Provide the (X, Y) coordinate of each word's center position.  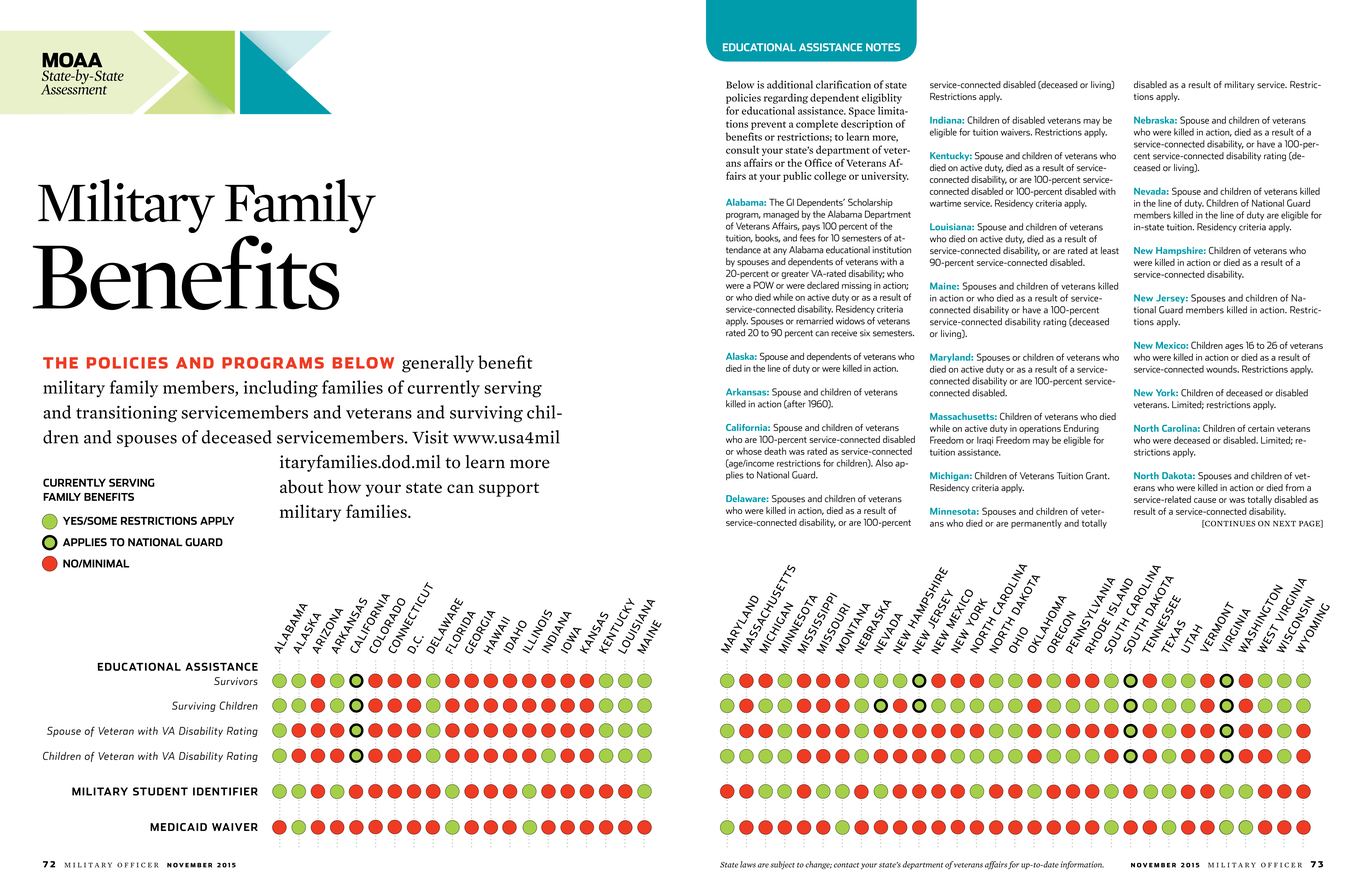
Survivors (236, 681)
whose (749, 451)
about (301, 487)
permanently (1036, 524)
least (1110, 250)
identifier (225, 791)
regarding (786, 98)
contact (846, 865)
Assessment (74, 88)
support (509, 489)
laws (748, 864)
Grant (1098, 476)
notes (883, 47)
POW (763, 285)
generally (438, 364)
